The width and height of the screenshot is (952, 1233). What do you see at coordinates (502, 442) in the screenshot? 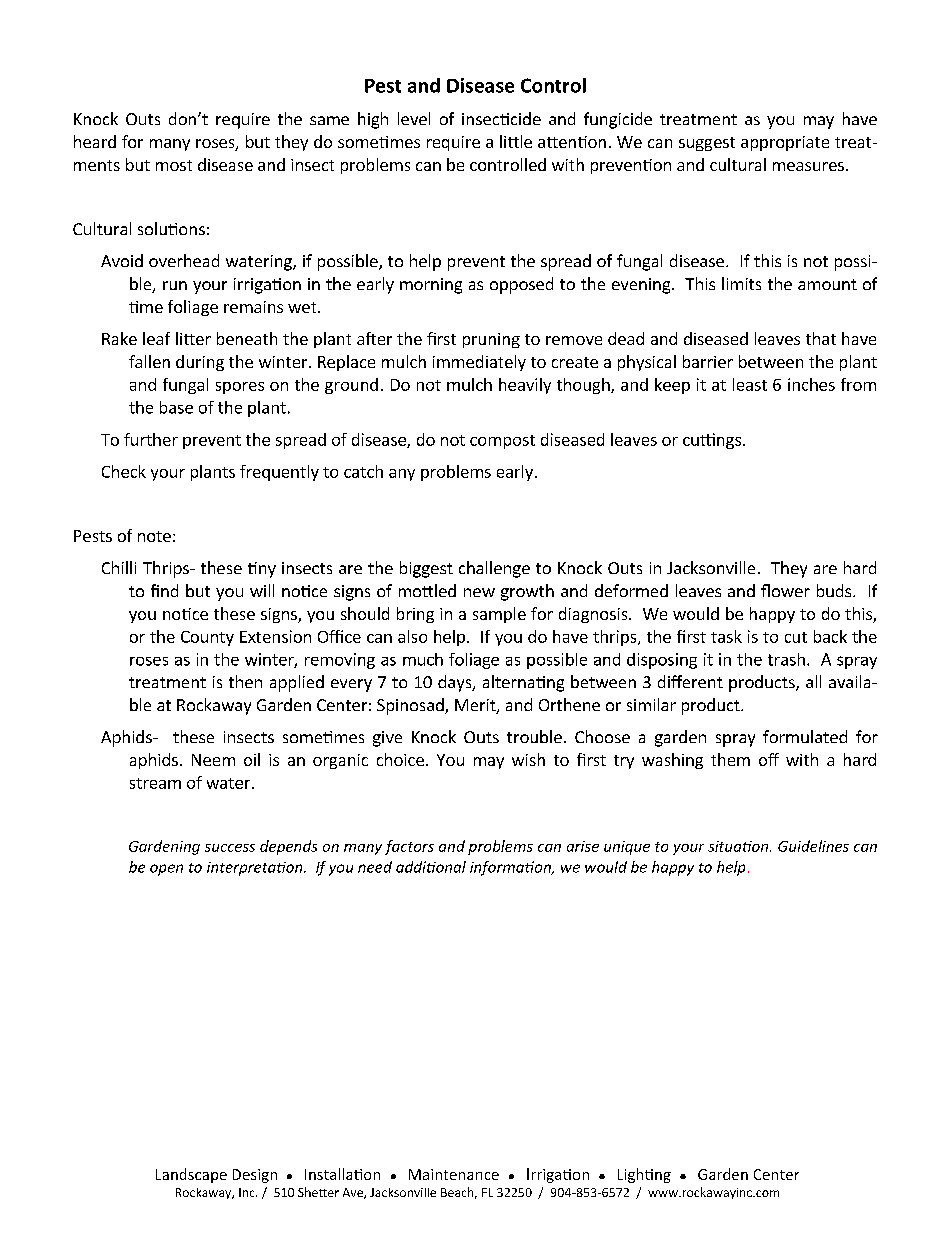
I see `compost` at bounding box center [502, 442].
